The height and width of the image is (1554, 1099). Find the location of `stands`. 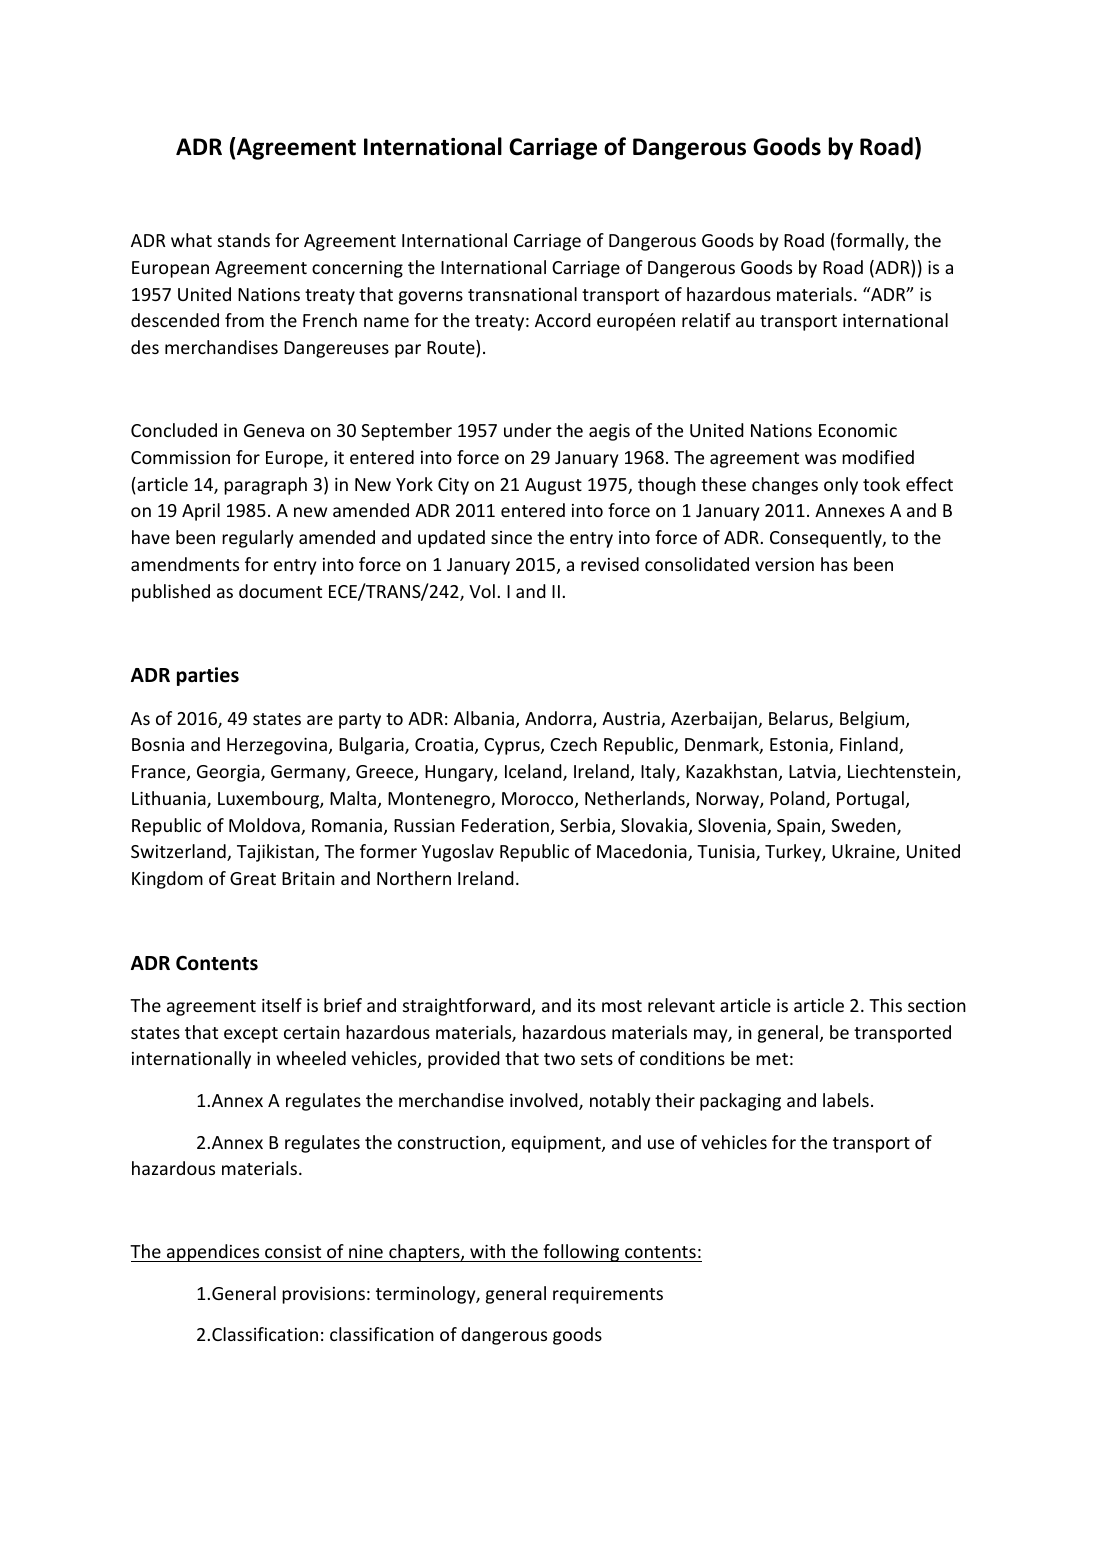

stands is located at coordinates (244, 240).
